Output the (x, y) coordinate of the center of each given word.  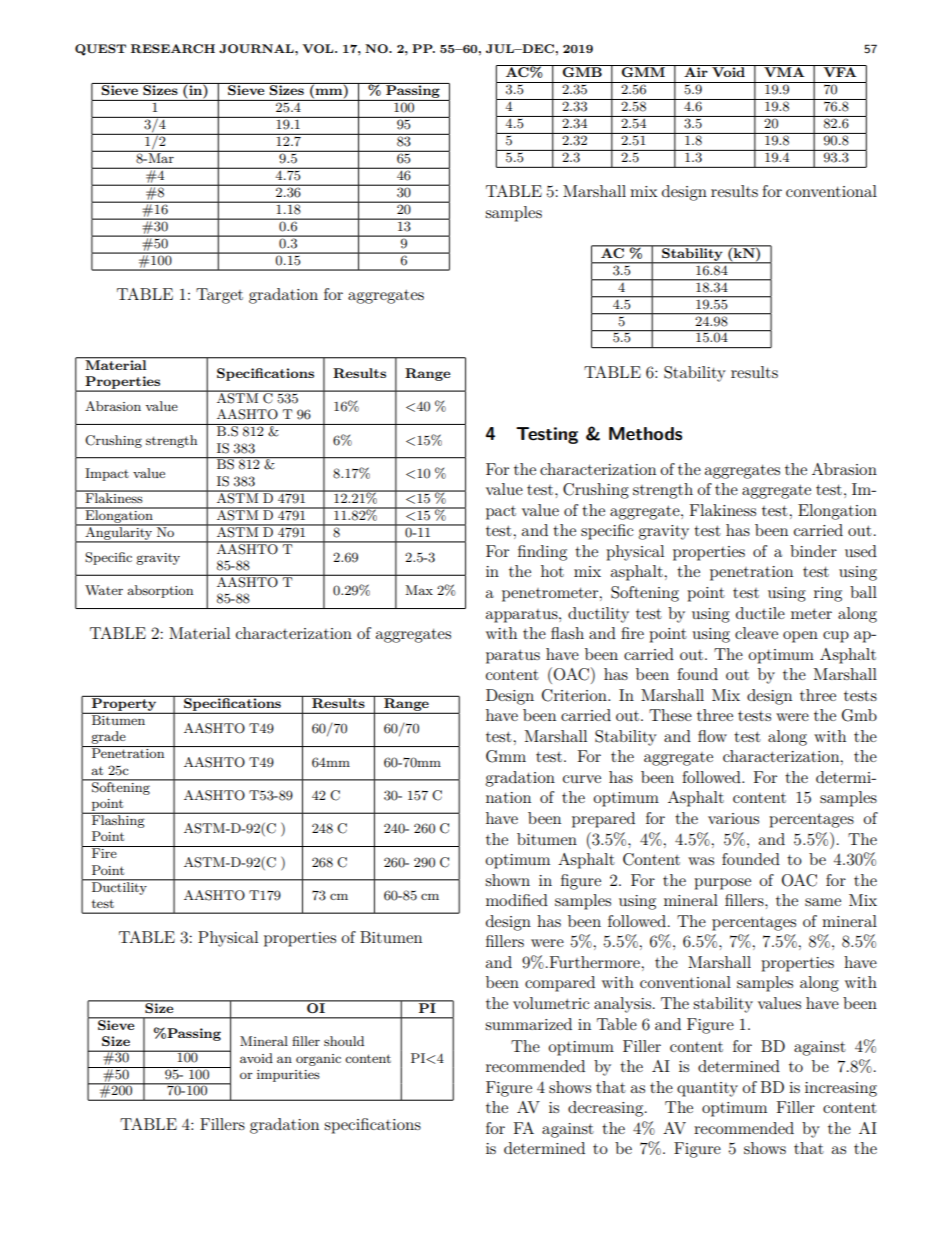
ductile (760, 613)
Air (696, 71)
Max (419, 590)
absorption (160, 591)
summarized (528, 1024)
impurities (288, 1076)
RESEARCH (173, 48)
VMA (784, 71)
